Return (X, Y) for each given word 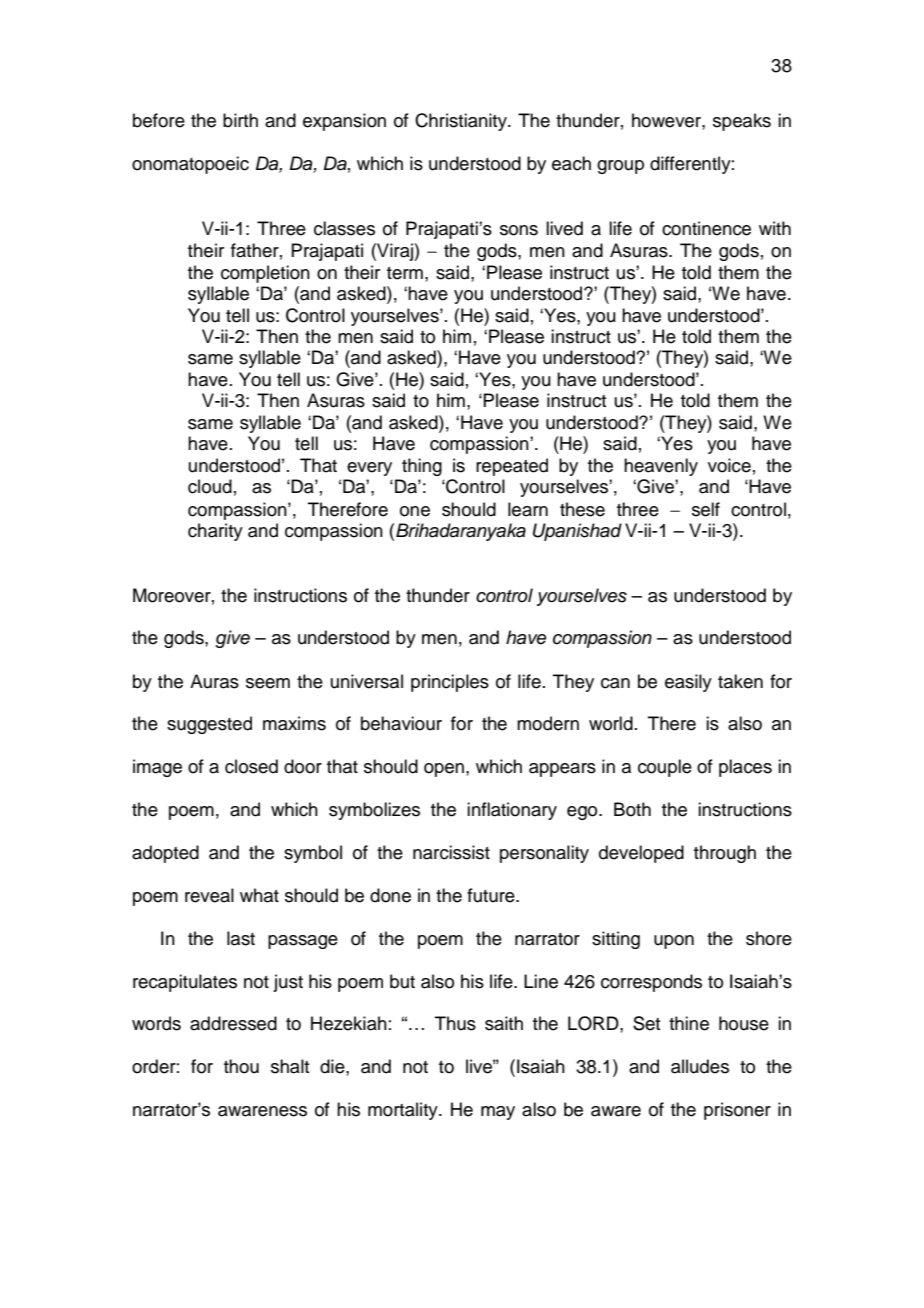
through (725, 854)
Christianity (462, 122)
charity (215, 532)
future (492, 895)
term (405, 273)
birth (240, 120)
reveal (209, 895)
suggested (209, 725)
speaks (742, 122)
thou (241, 1066)
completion (265, 274)
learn (528, 509)
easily (688, 683)
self (706, 509)
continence (706, 228)
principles (450, 683)
